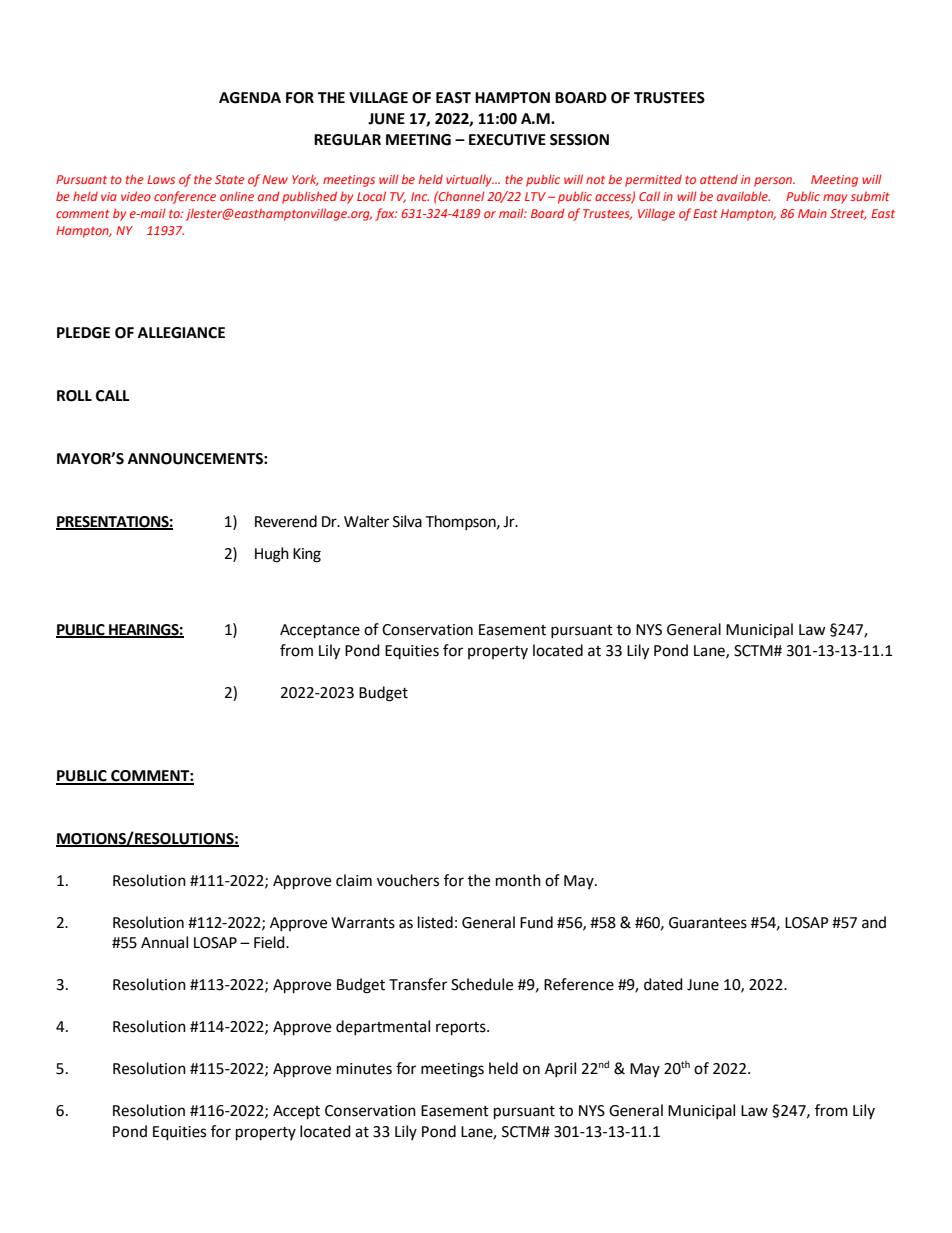 This screenshot has width=952, height=1233. Describe the element at coordinates (407, 521) in the screenshot. I see `Silva` at that location.
